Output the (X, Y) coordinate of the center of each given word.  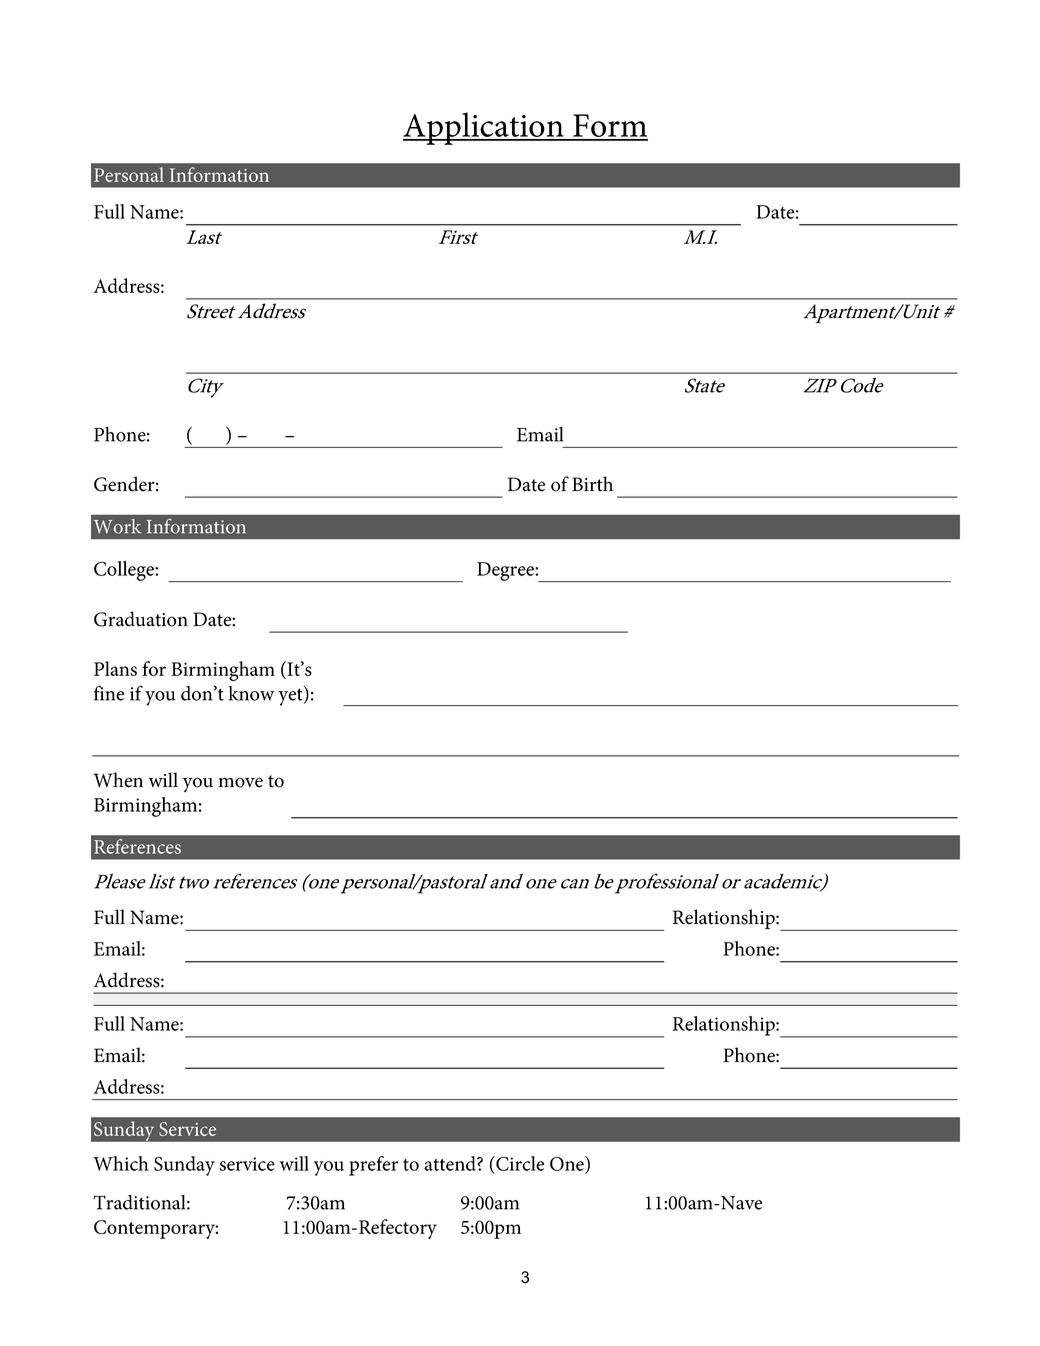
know (251, 693)
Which (121, 1163)
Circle (519, 1163)
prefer (373, 1166)
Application (484, 128)
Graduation (141, 619)
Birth (592, 484)
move (240, 782)
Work (117, 526)
